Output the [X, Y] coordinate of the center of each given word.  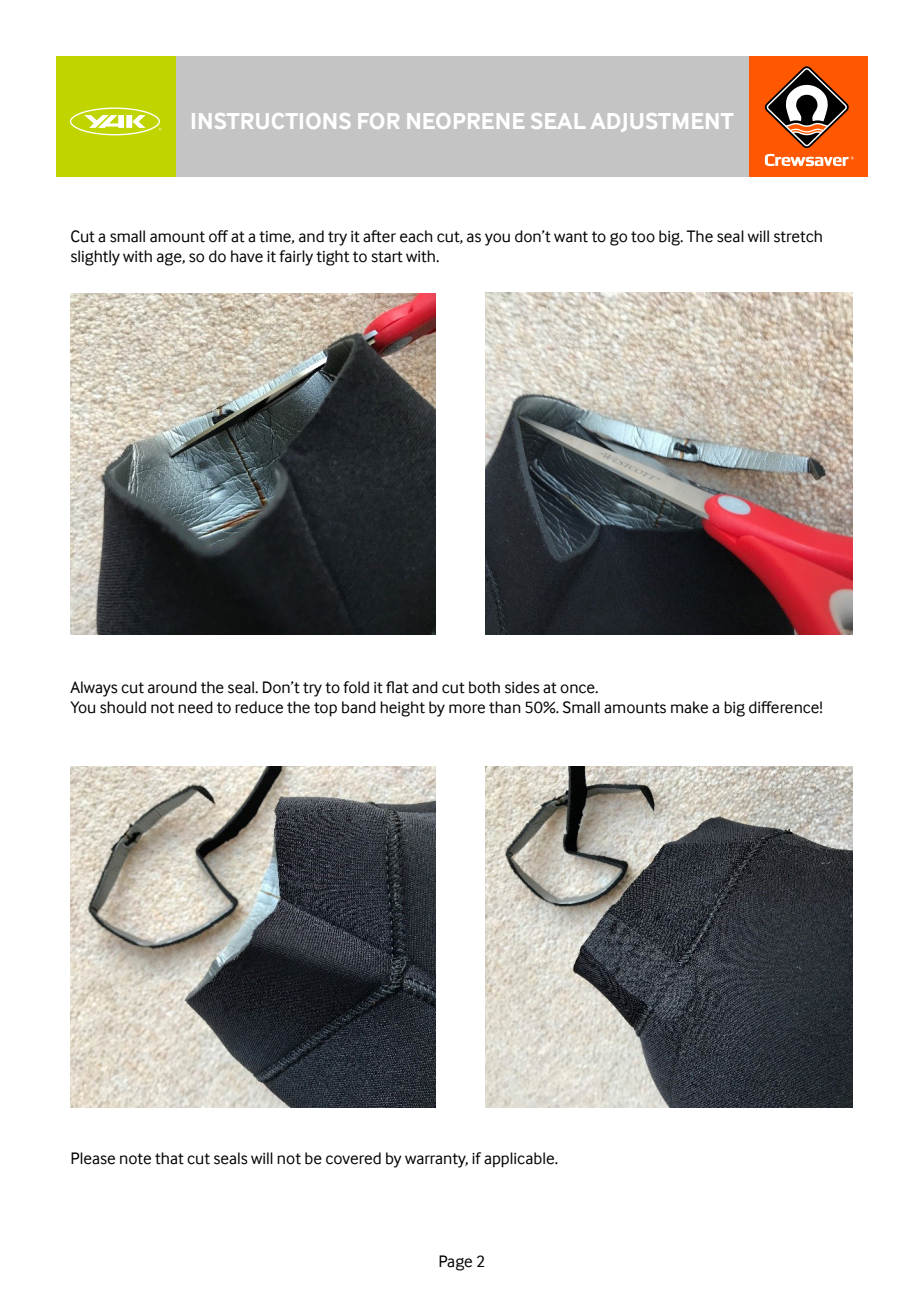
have [247, 256]
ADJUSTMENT [662, 122]
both [484, 687]
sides [522, 687]
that [169, 1158]
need [195, 707]
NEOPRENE [466, 121]
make [689, 707]
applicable [520, 1160]
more [467, 709]
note [135, 1159]
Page [455, 1263]
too [643, 237]
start [387, 257]
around [172, 687]
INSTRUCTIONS [271, 121]
